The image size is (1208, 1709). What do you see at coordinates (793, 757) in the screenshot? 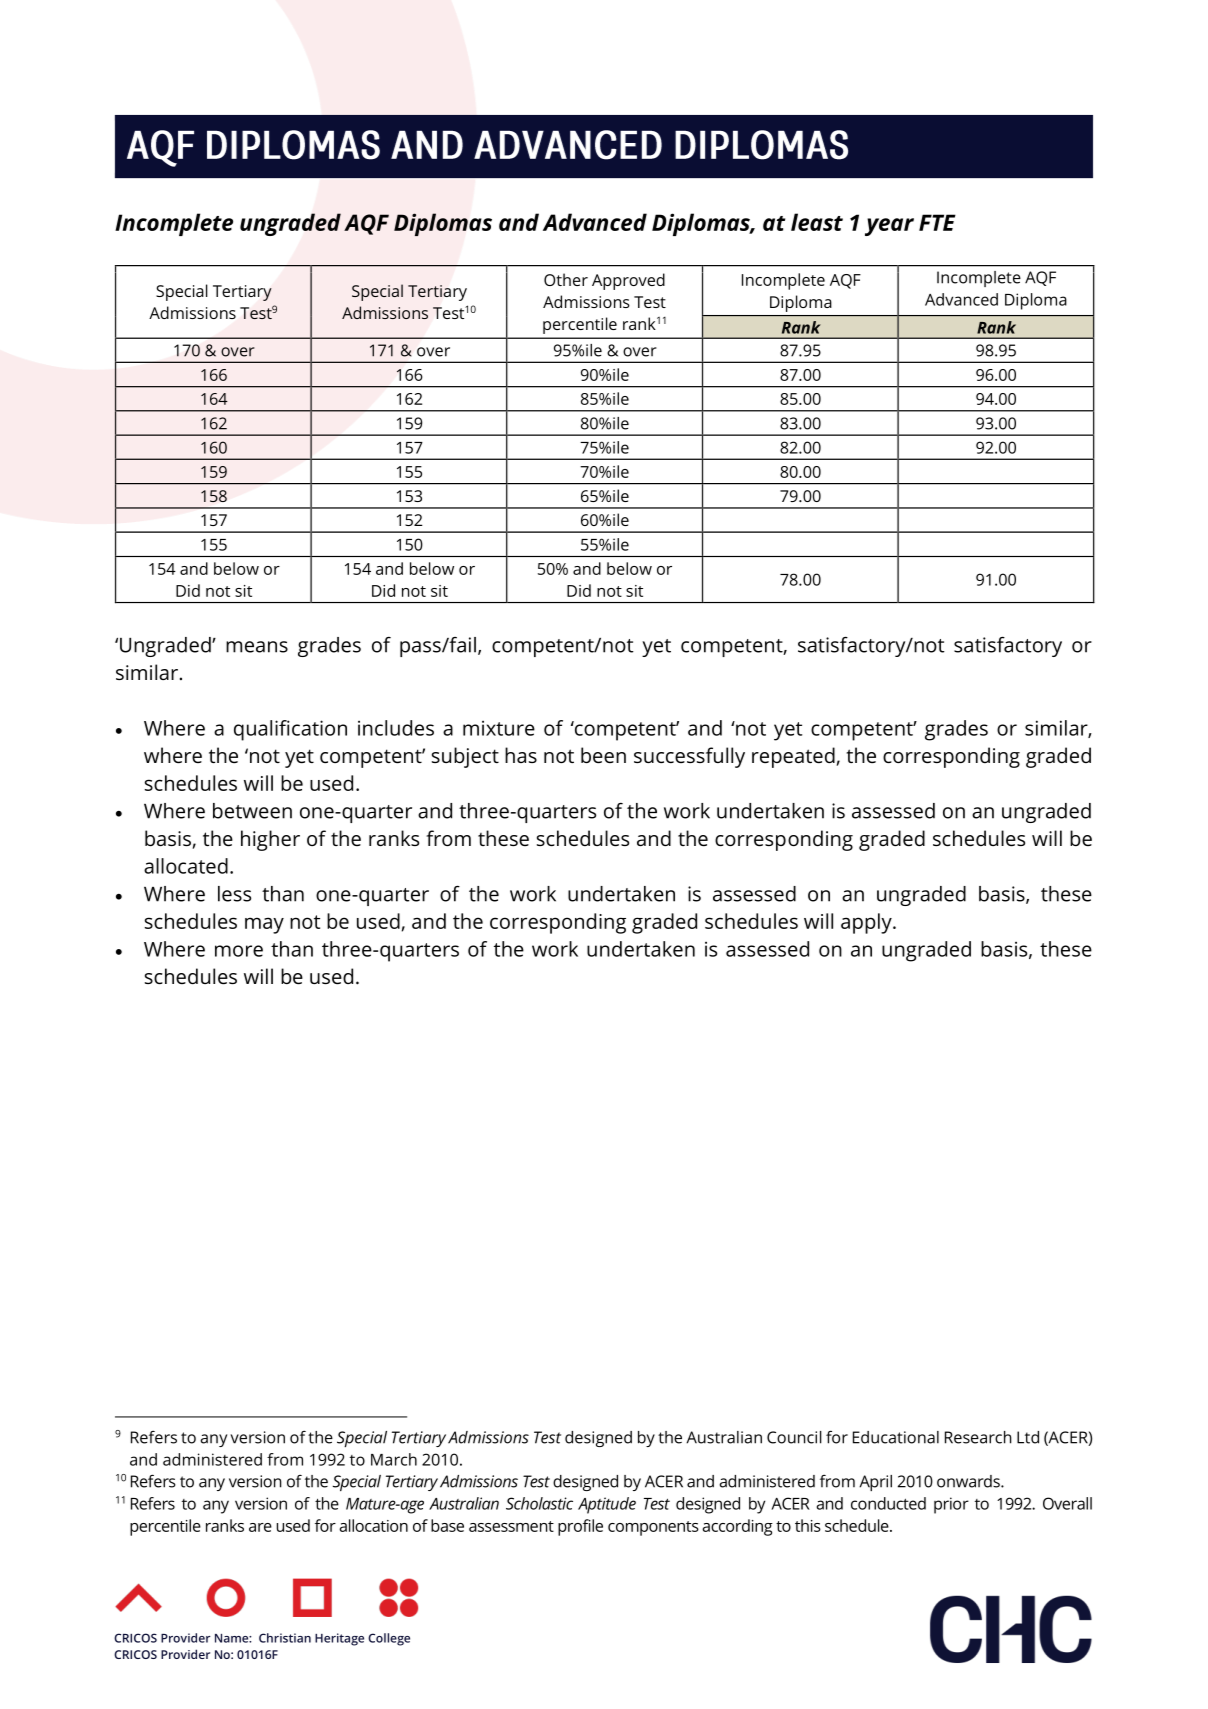
I see `repeated` at bounding box center [793, 757].
